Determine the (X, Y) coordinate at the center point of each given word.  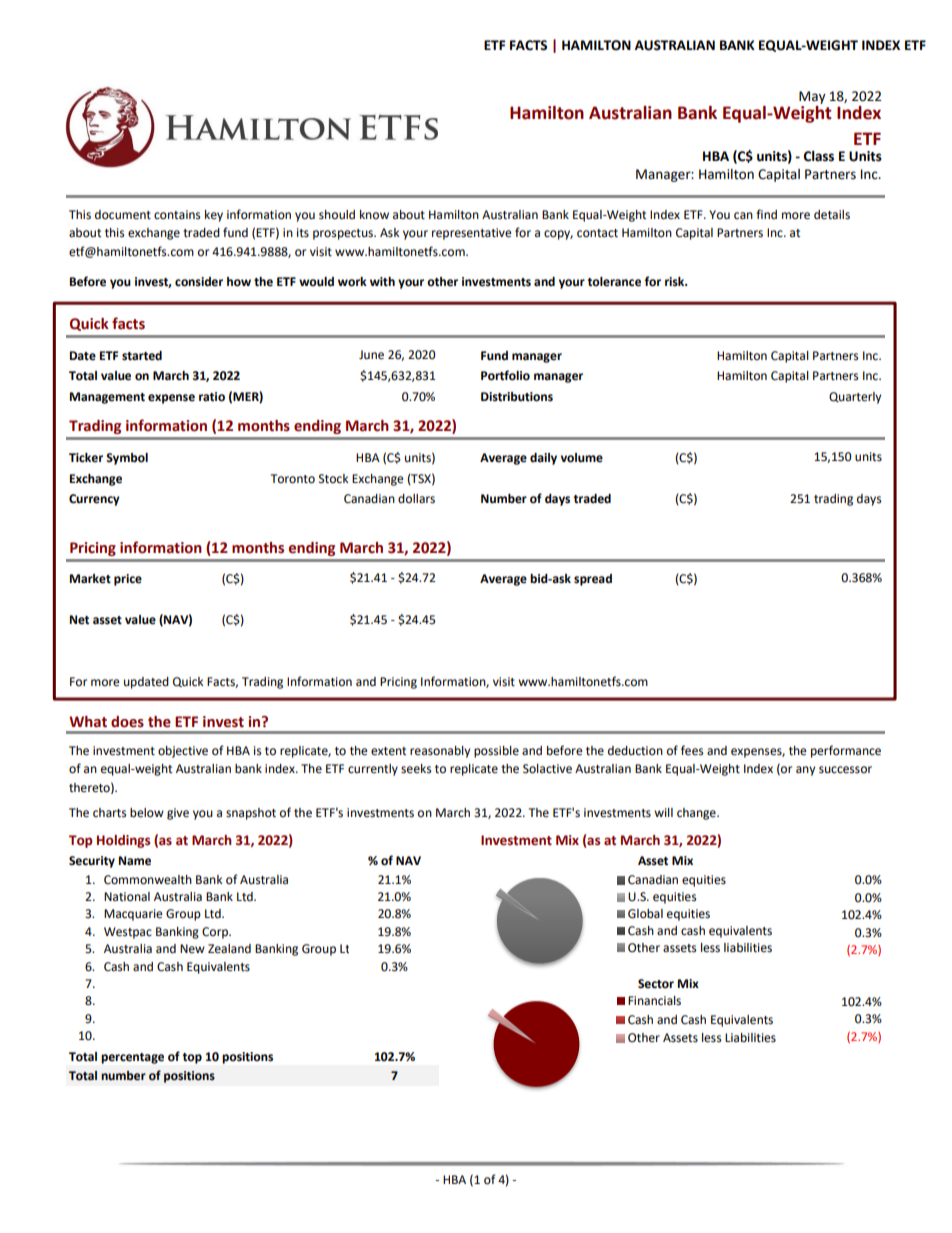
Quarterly (855, 398)
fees (692, 750)
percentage (132, 1058)
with (382, 281)
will (663, 812)
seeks (416, 769)
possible (496, 752)
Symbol (127, 459)
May (812, 97)
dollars (416, 499)
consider (199, 282)
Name (135, 861)
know (374, 215)
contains (177, 215)
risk (676, 282)
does (127, 722)
